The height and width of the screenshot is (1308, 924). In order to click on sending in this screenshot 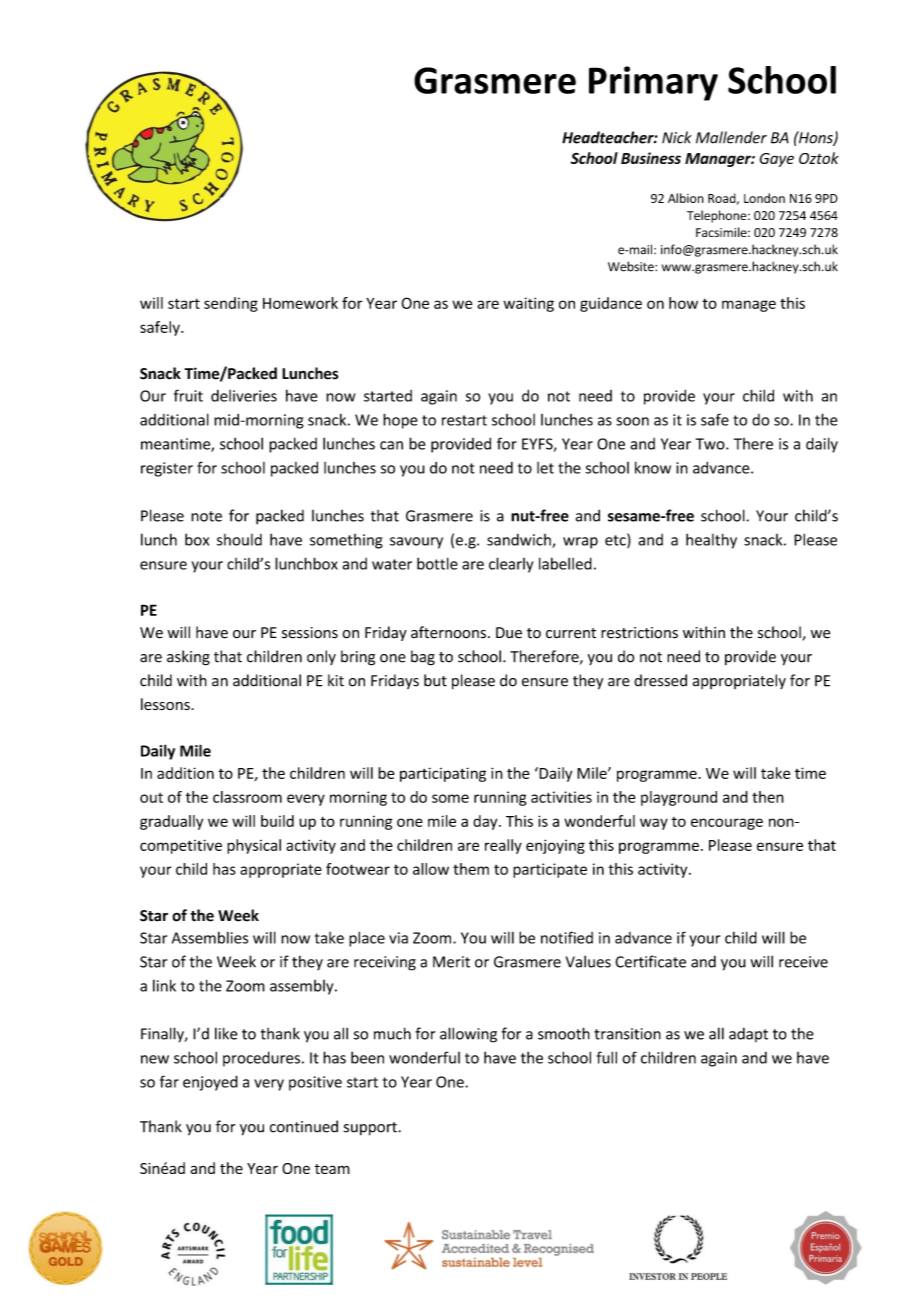, I will do `click(231, 304)`.
